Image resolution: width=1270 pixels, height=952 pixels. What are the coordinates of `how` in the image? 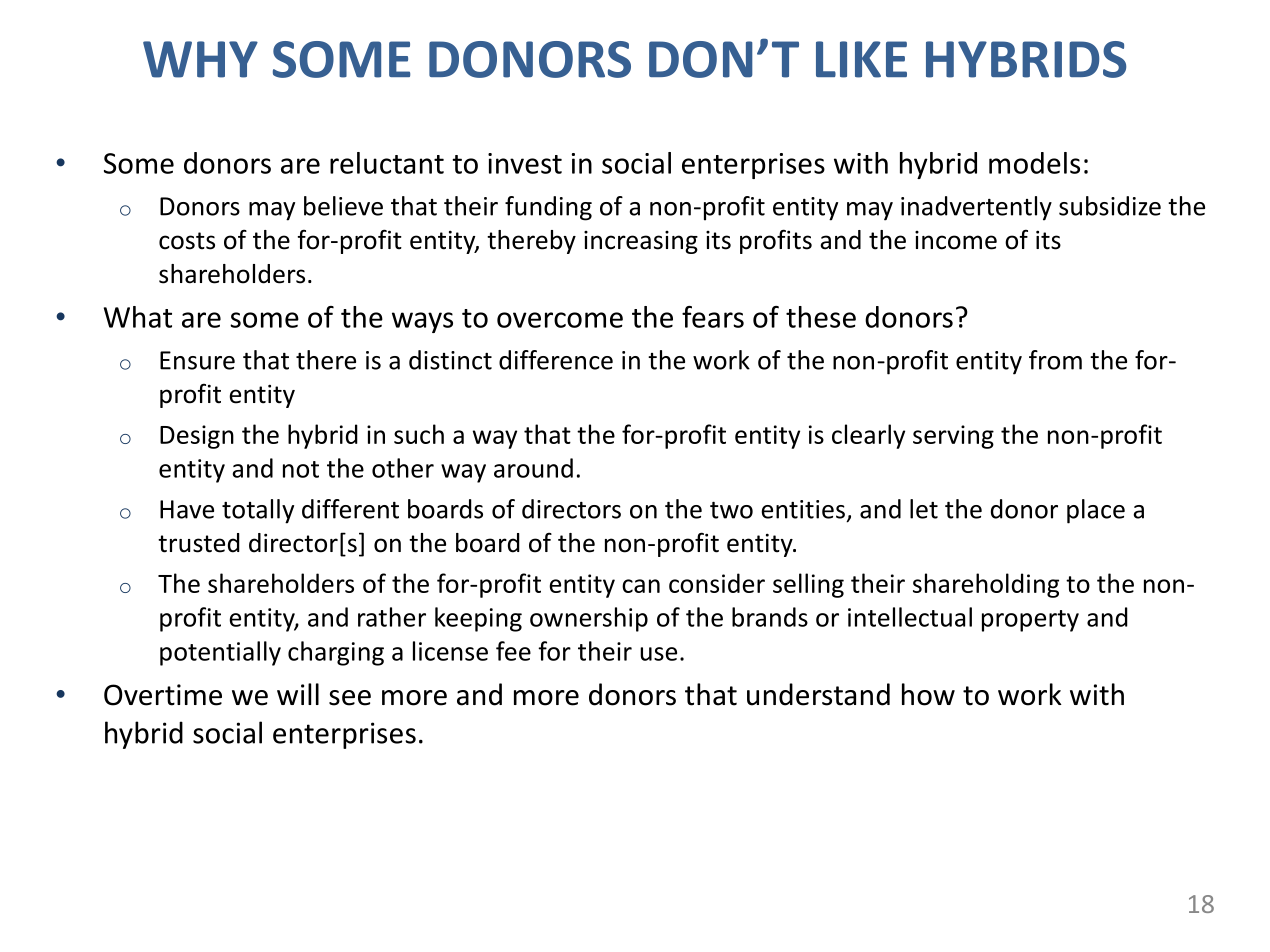 It's located at (928, 694).
